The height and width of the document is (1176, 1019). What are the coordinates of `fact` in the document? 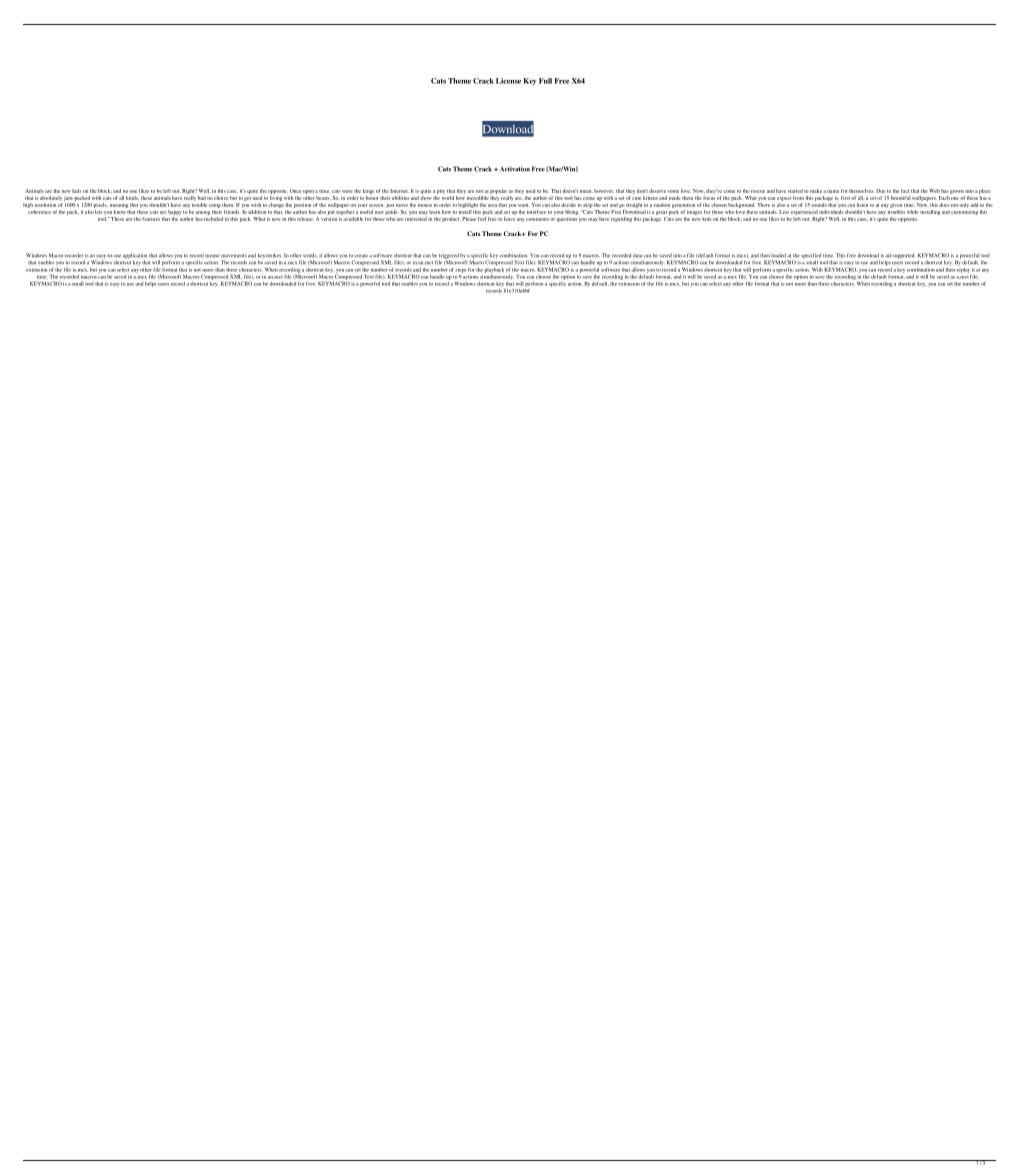 It's located at (905, 191).
